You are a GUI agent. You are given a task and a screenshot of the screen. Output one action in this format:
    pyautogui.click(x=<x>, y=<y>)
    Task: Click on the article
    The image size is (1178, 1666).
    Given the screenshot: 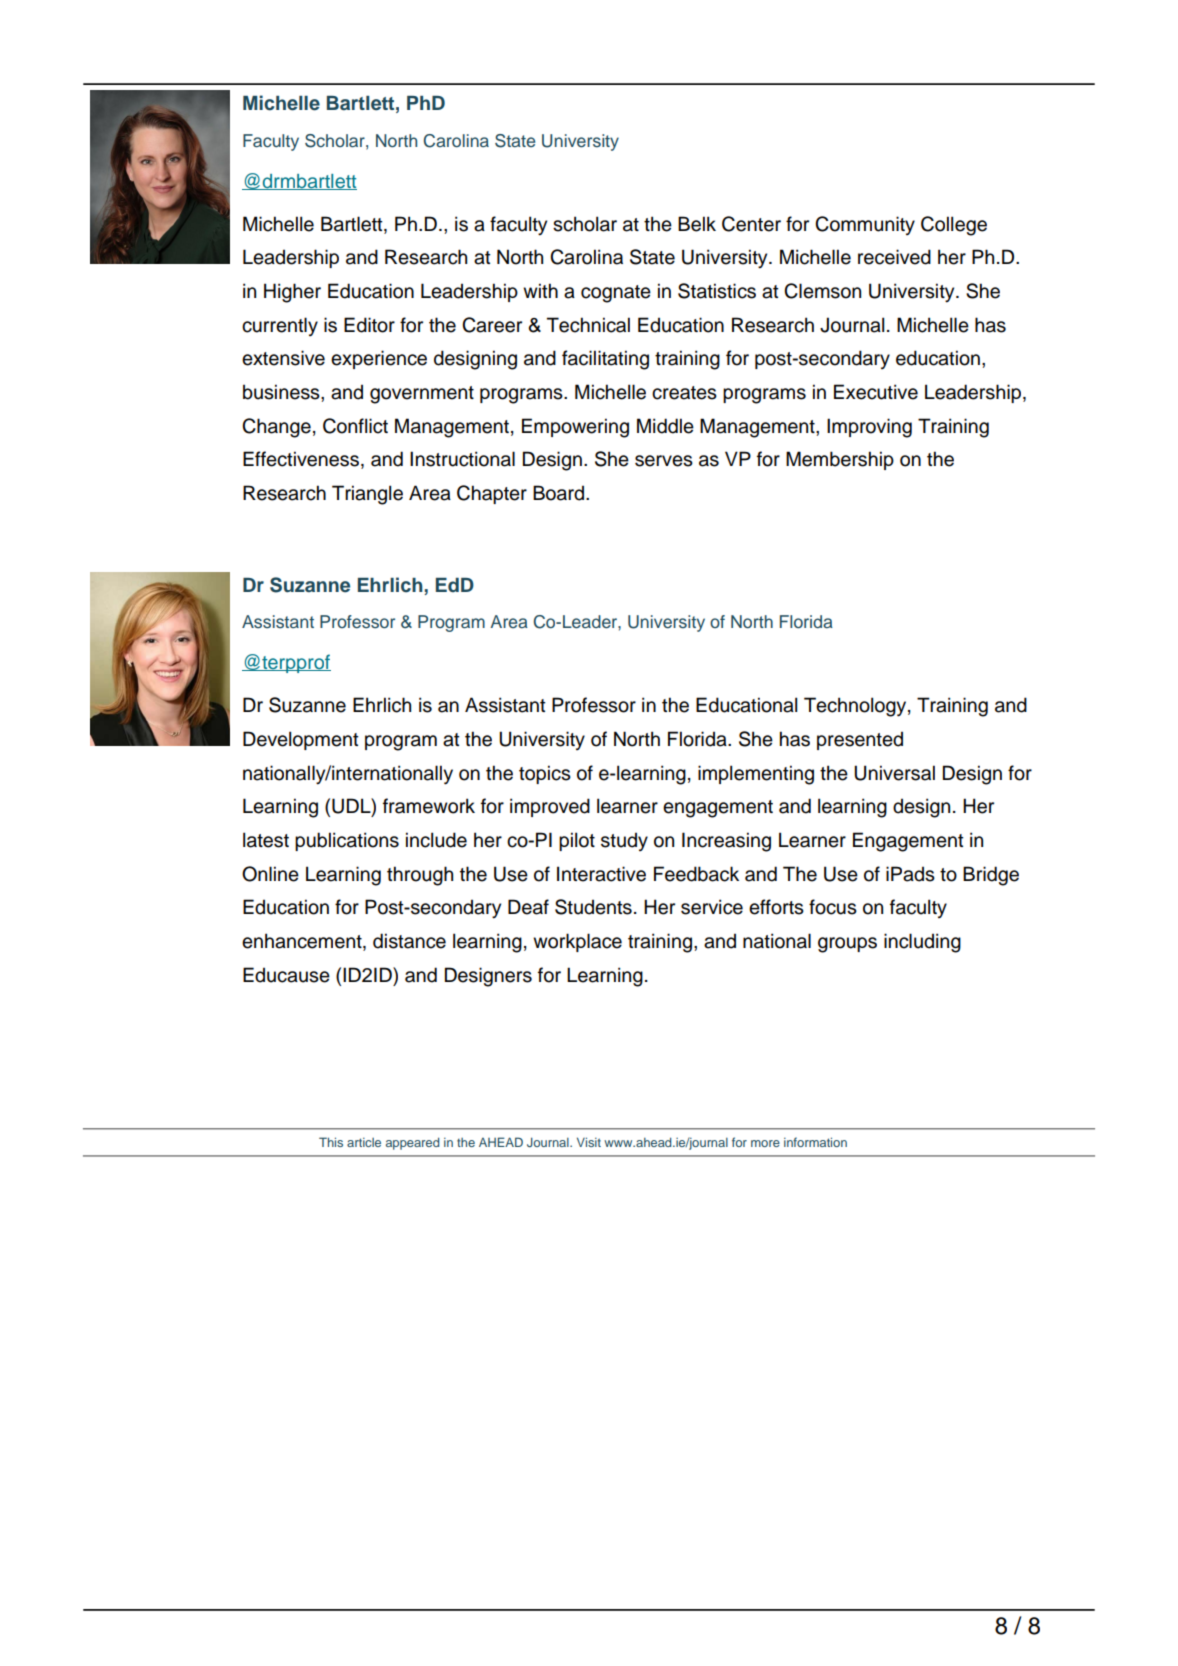 What is the action you would take?
    pyautogui.click(x=364, y=1142)
